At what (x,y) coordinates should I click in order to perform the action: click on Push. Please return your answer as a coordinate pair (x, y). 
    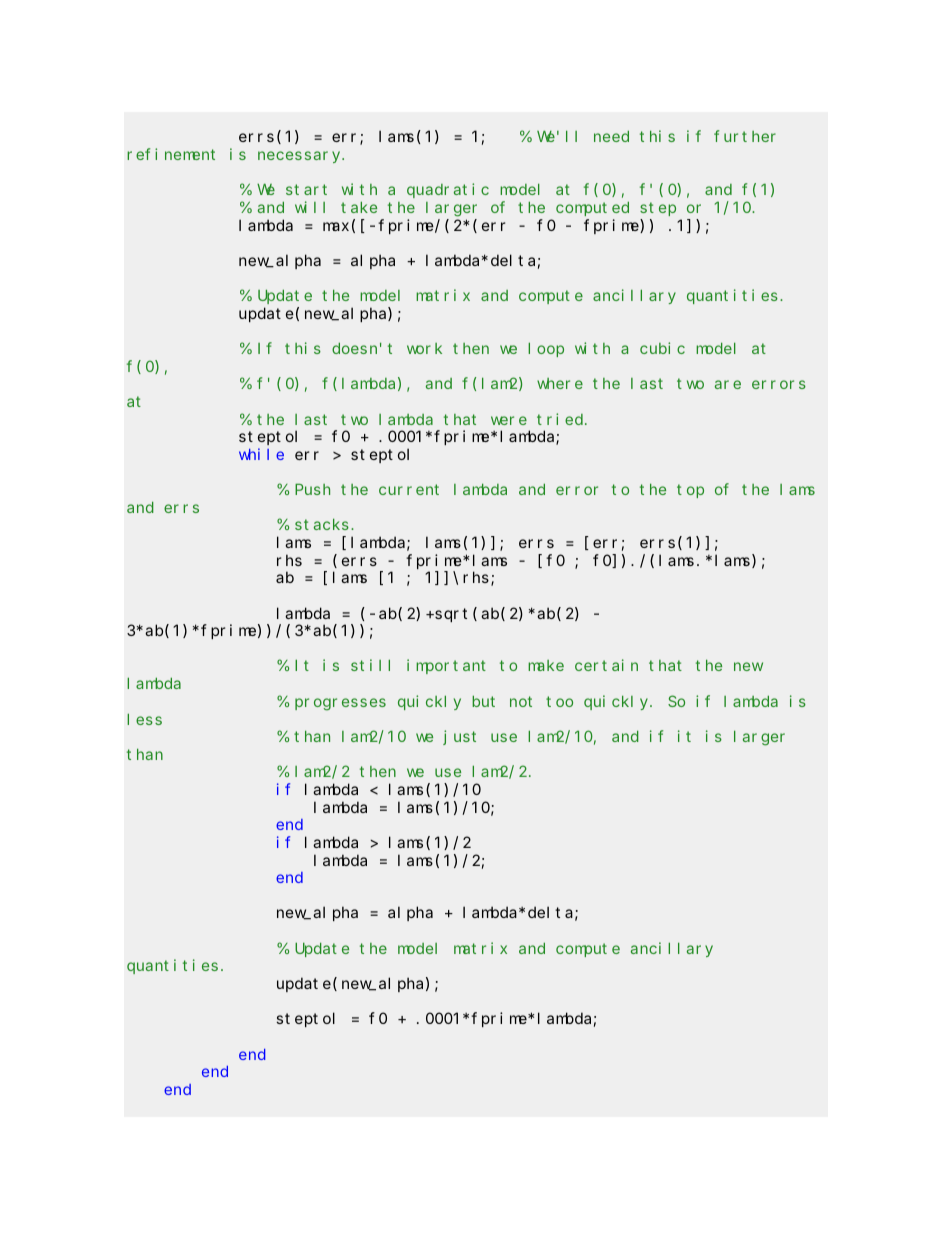
    Looking at the image, I should click on (312, 489).
